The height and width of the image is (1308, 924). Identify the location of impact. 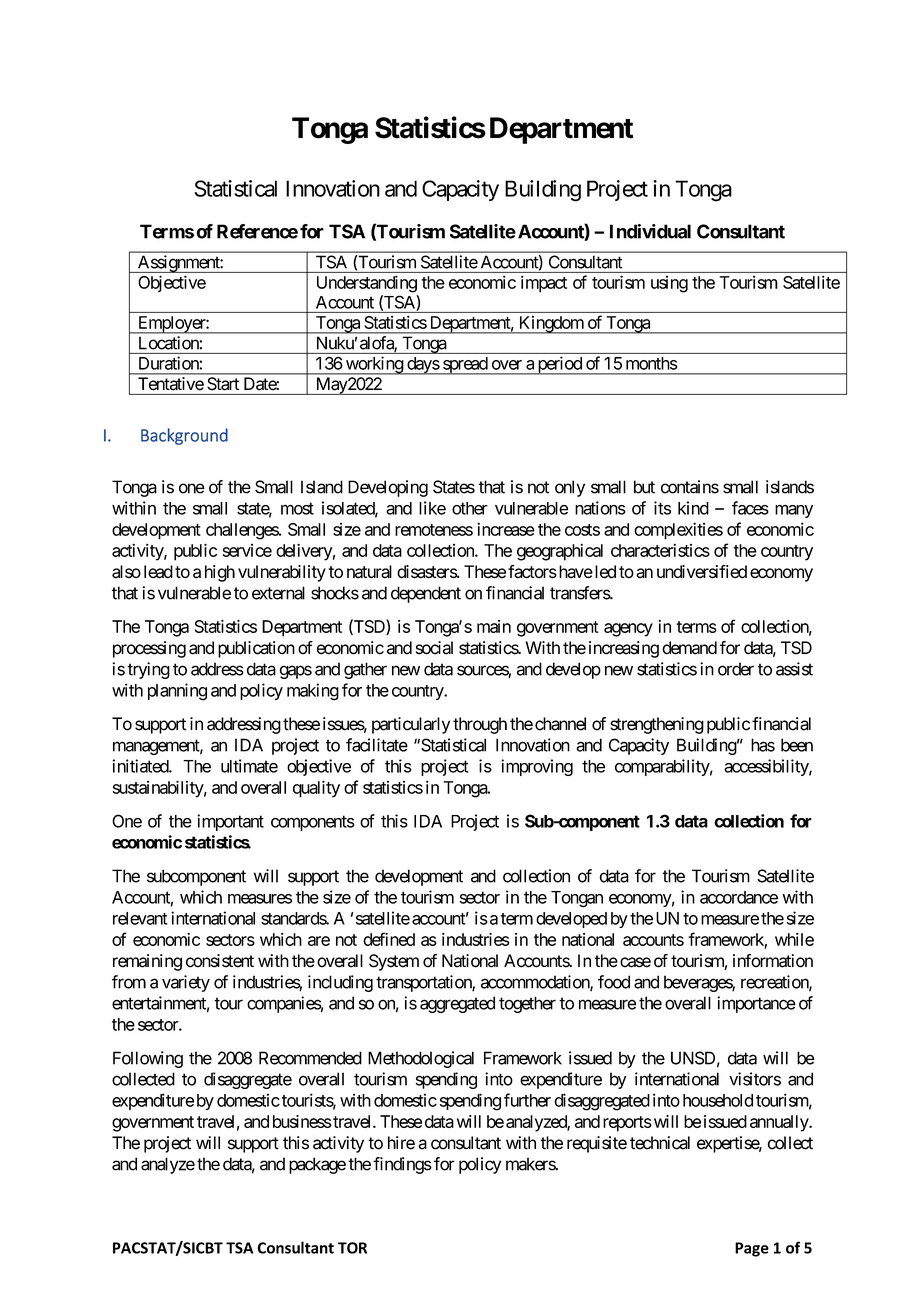
(544, 284).
